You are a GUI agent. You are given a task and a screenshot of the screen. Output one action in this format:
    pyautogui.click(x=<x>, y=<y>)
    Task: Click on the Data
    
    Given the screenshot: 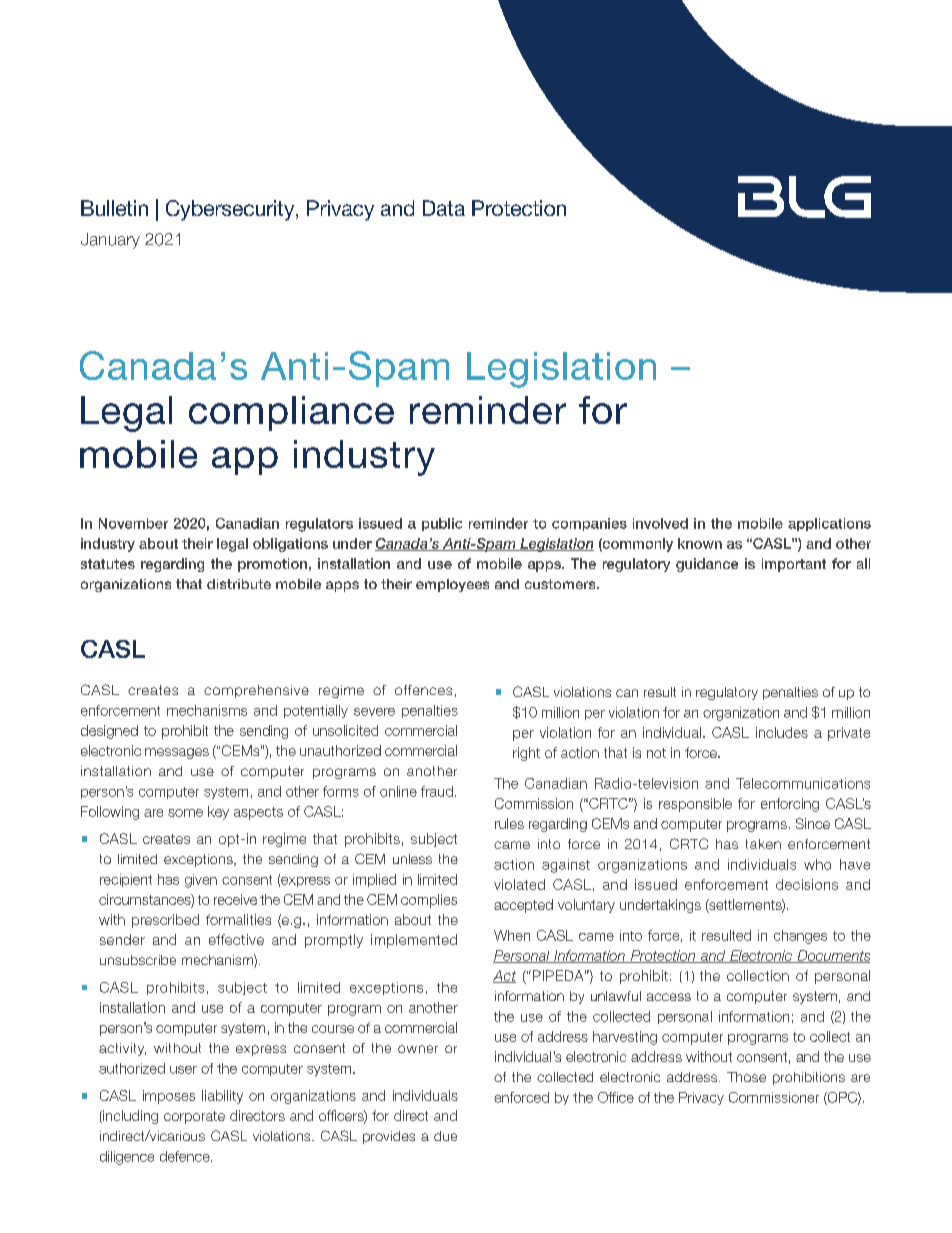 What is the action you would take?
    pyautogui.click(x=444, y=208)
